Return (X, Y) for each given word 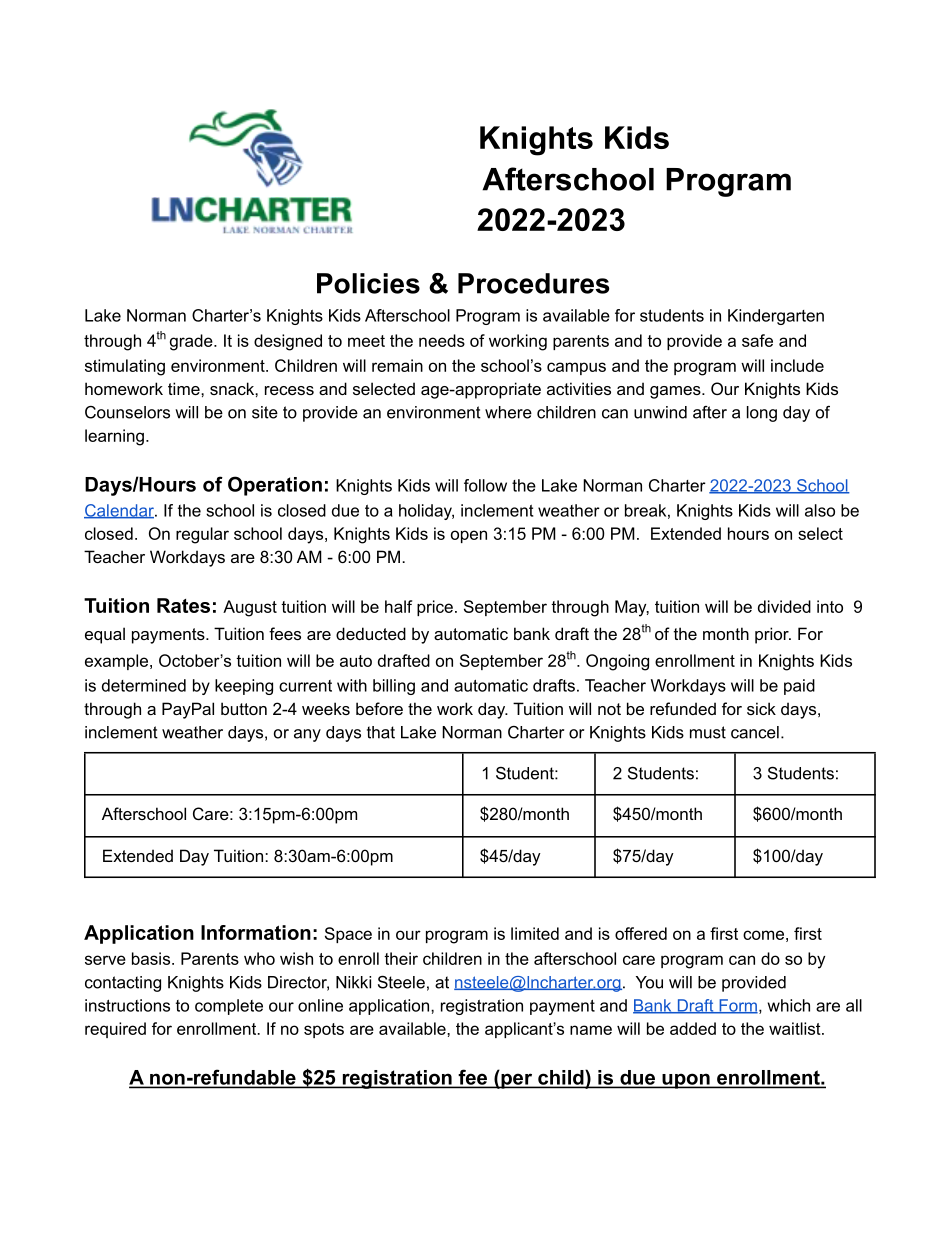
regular (202, 535)
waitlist (796, 1028)
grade (192, 342)
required (115, 1030)
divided (784, 606)
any (307, 735)
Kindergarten (776, 317)
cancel (755, 732)
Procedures (533, 283)
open (469, 536)
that (381, 732)
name (591, 1030)
